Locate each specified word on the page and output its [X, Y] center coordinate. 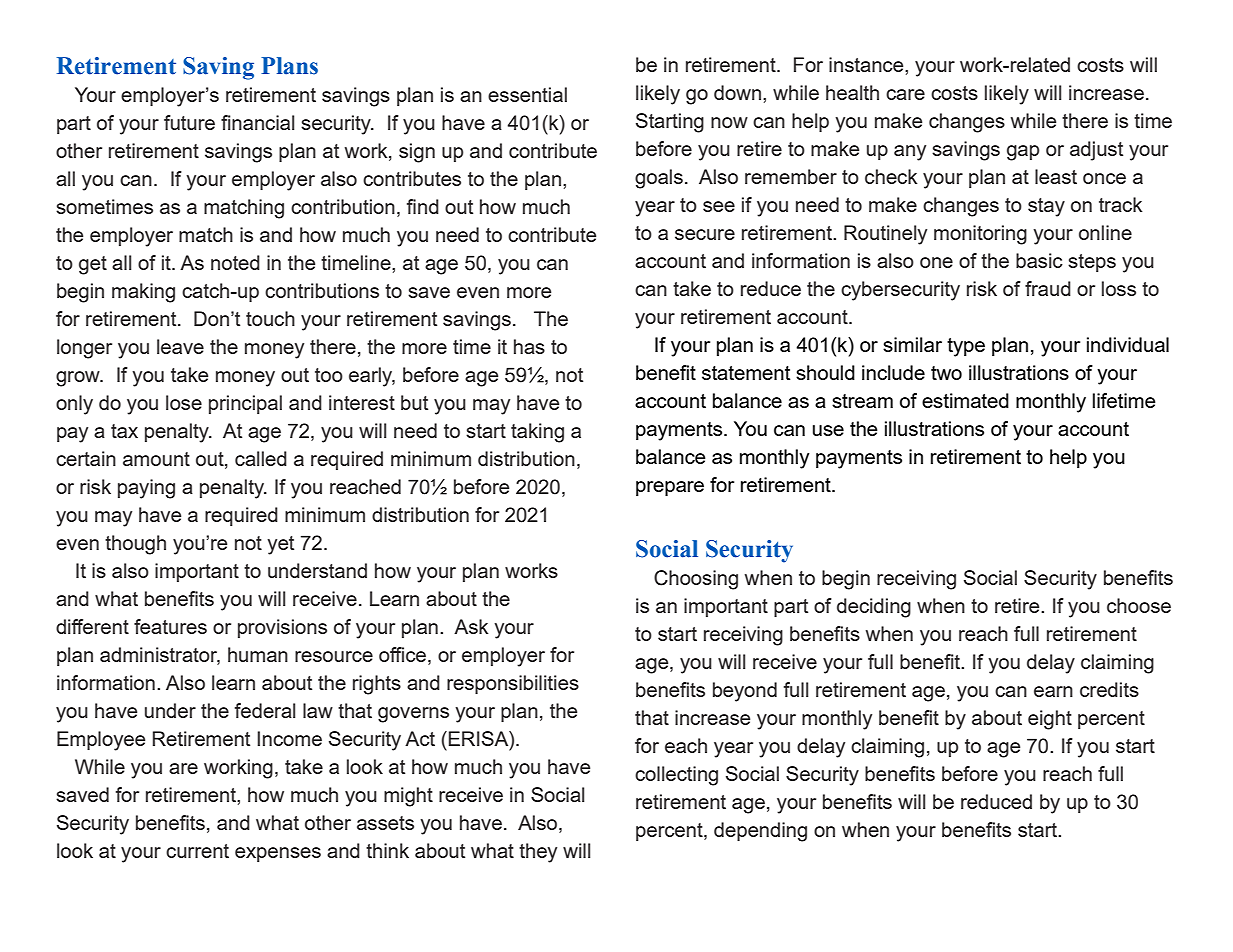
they [538, 853]
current [197, 851]
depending [760, 832]
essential [527, 94]
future [189, 122]
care [905, 94]
